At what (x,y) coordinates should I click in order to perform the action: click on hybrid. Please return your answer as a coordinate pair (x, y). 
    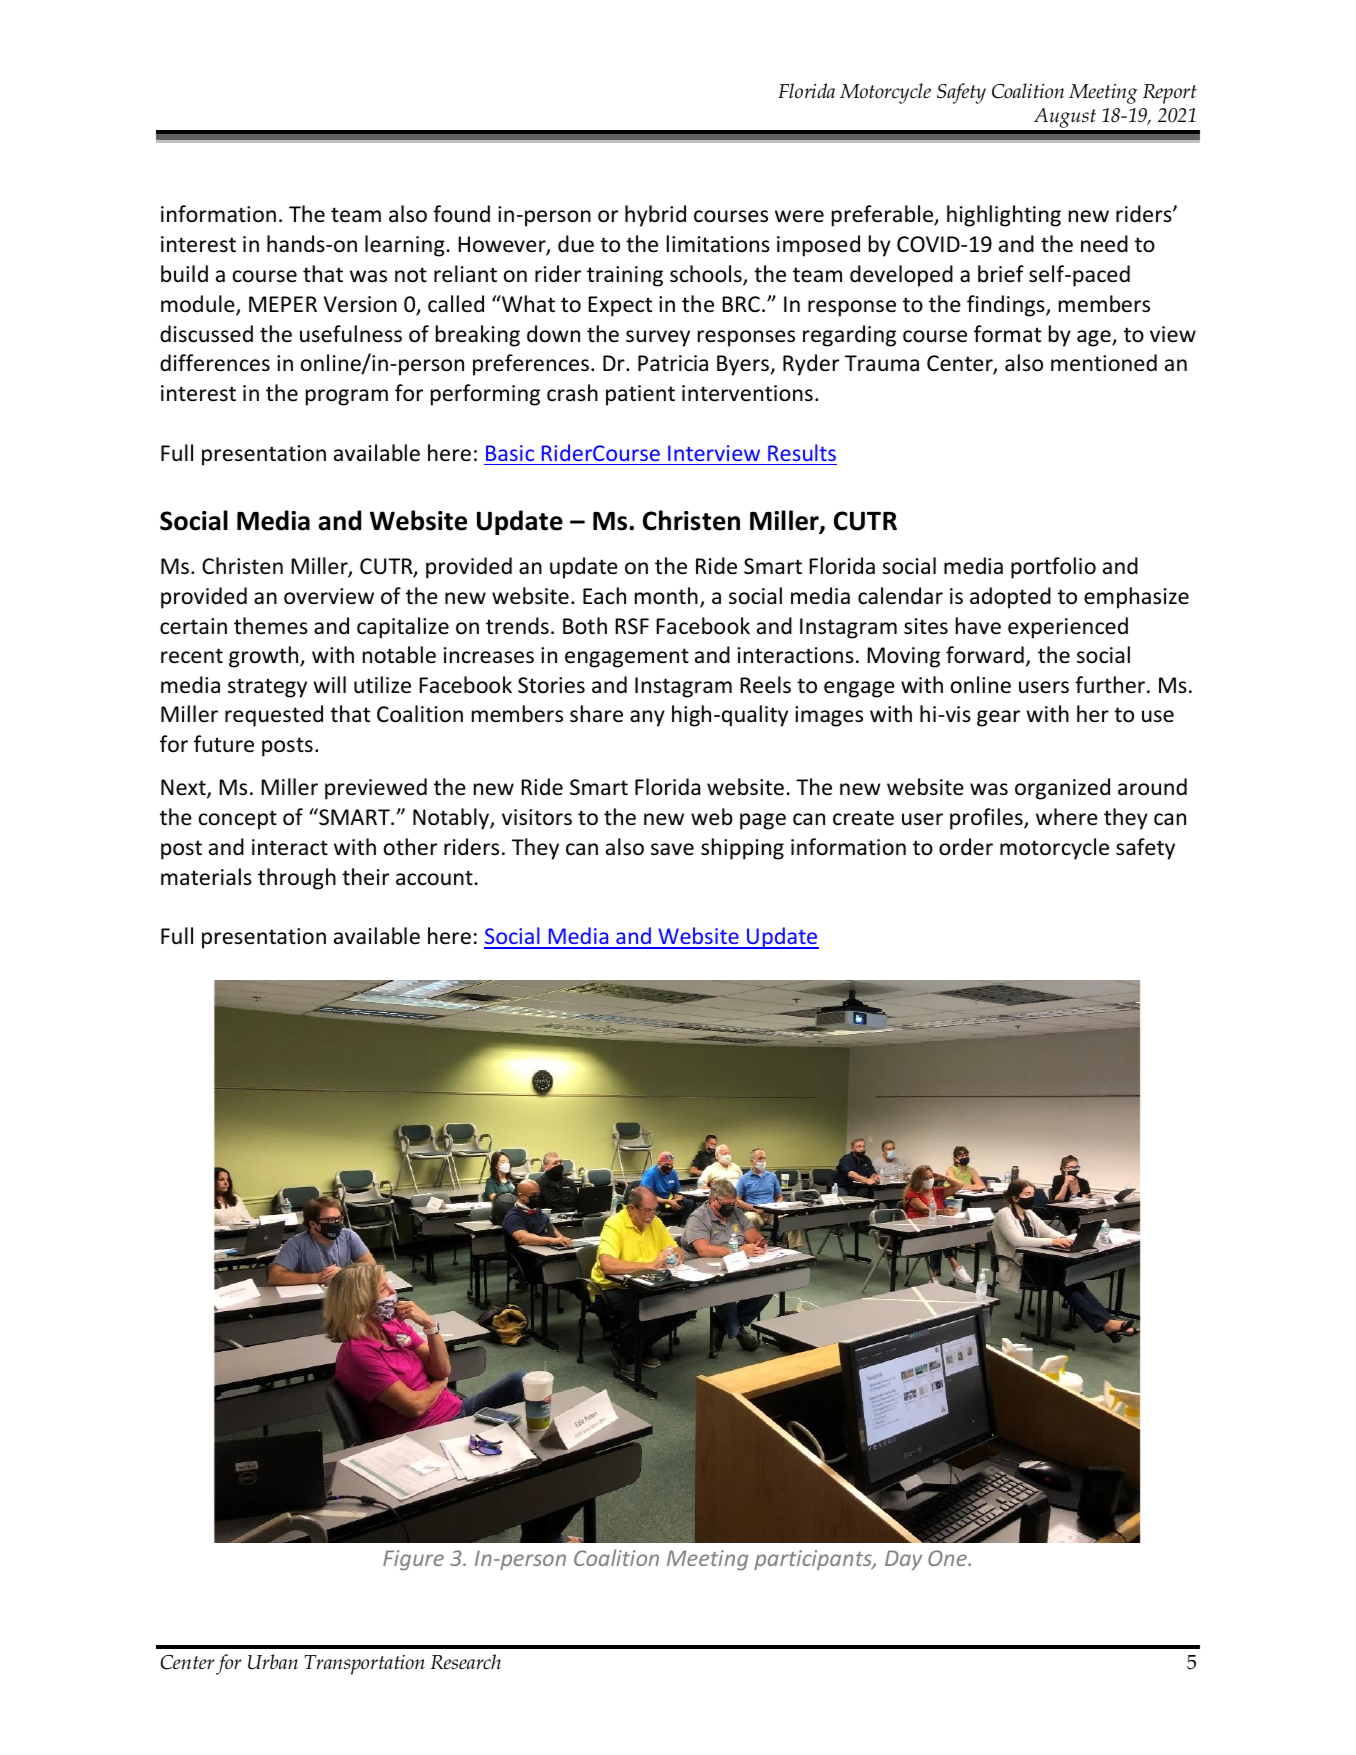
    Looking at the image, I should click on (655, 216).
